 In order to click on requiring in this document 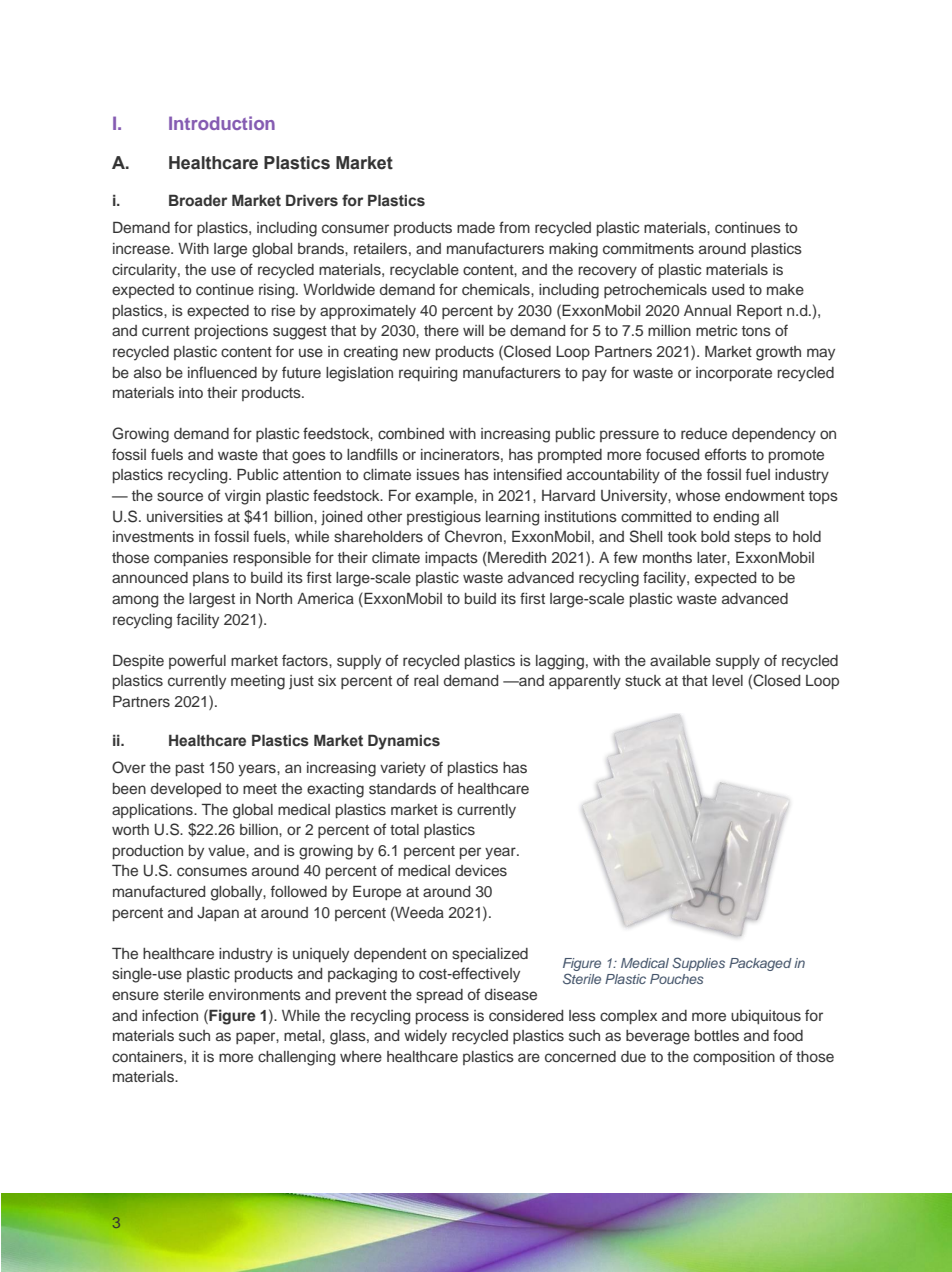, I will do `click(428, 374)`.
